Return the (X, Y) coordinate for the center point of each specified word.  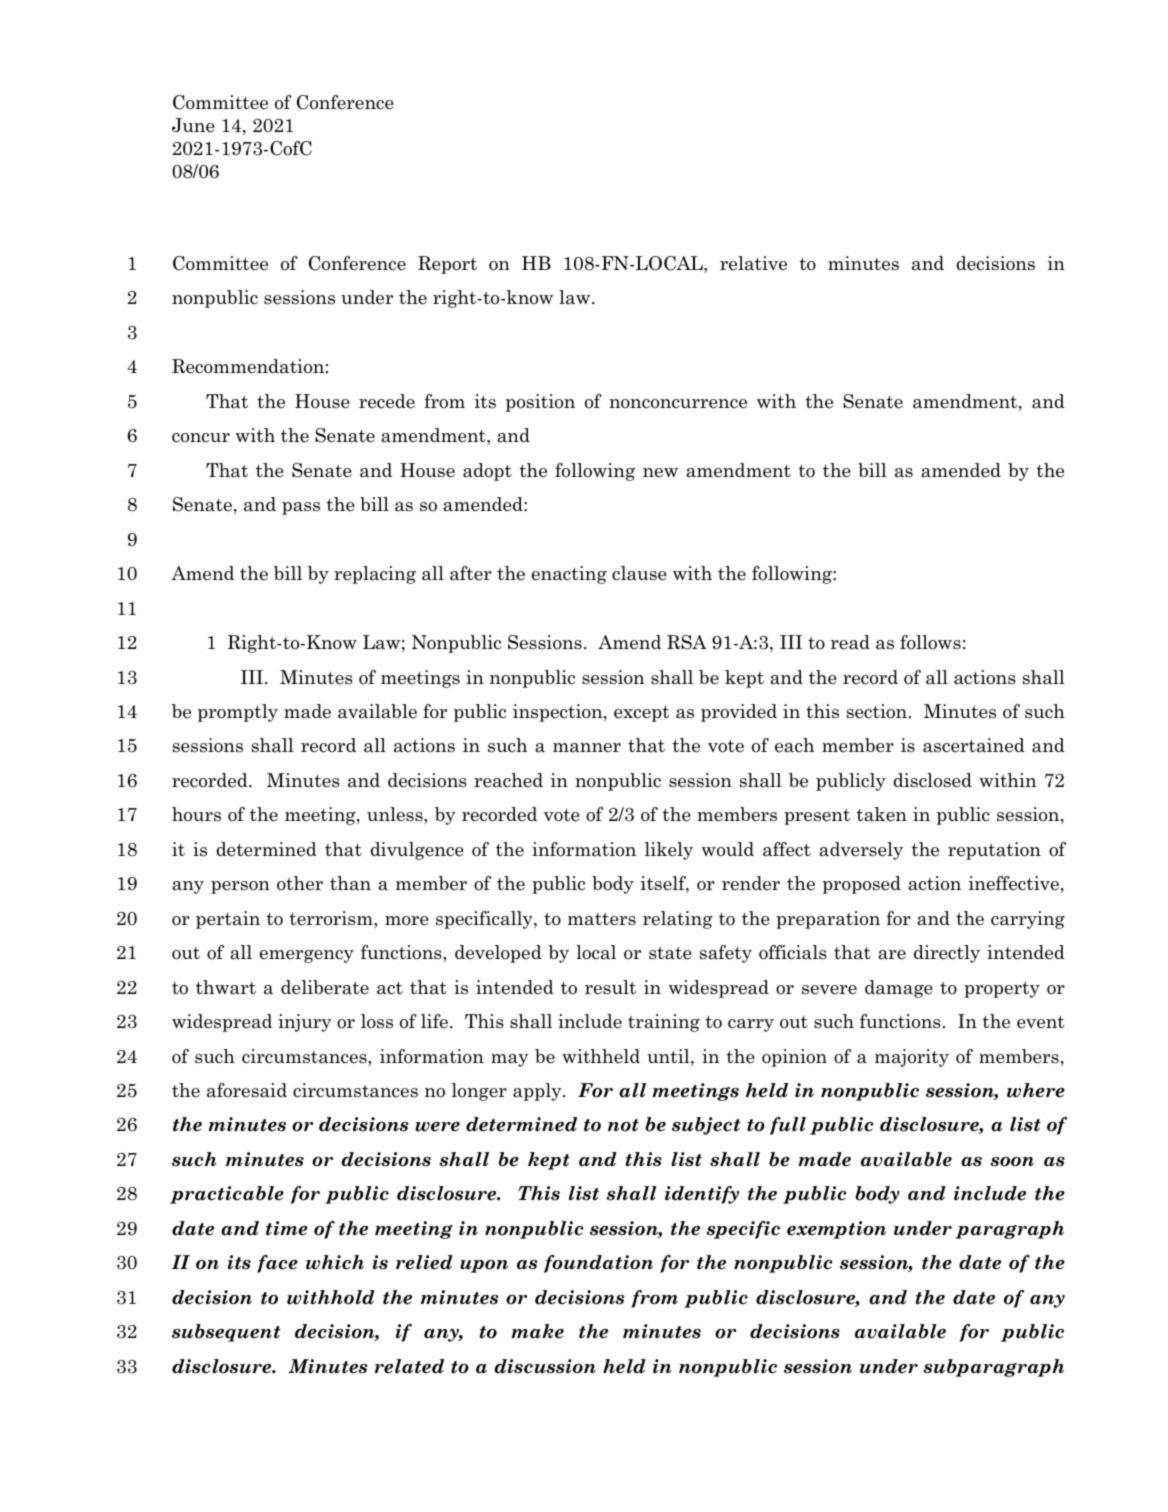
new (660, 473)
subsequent (226, 1333)
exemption (836, 1230)
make (537, 1331)
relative (753, 263)
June (193, 125)
